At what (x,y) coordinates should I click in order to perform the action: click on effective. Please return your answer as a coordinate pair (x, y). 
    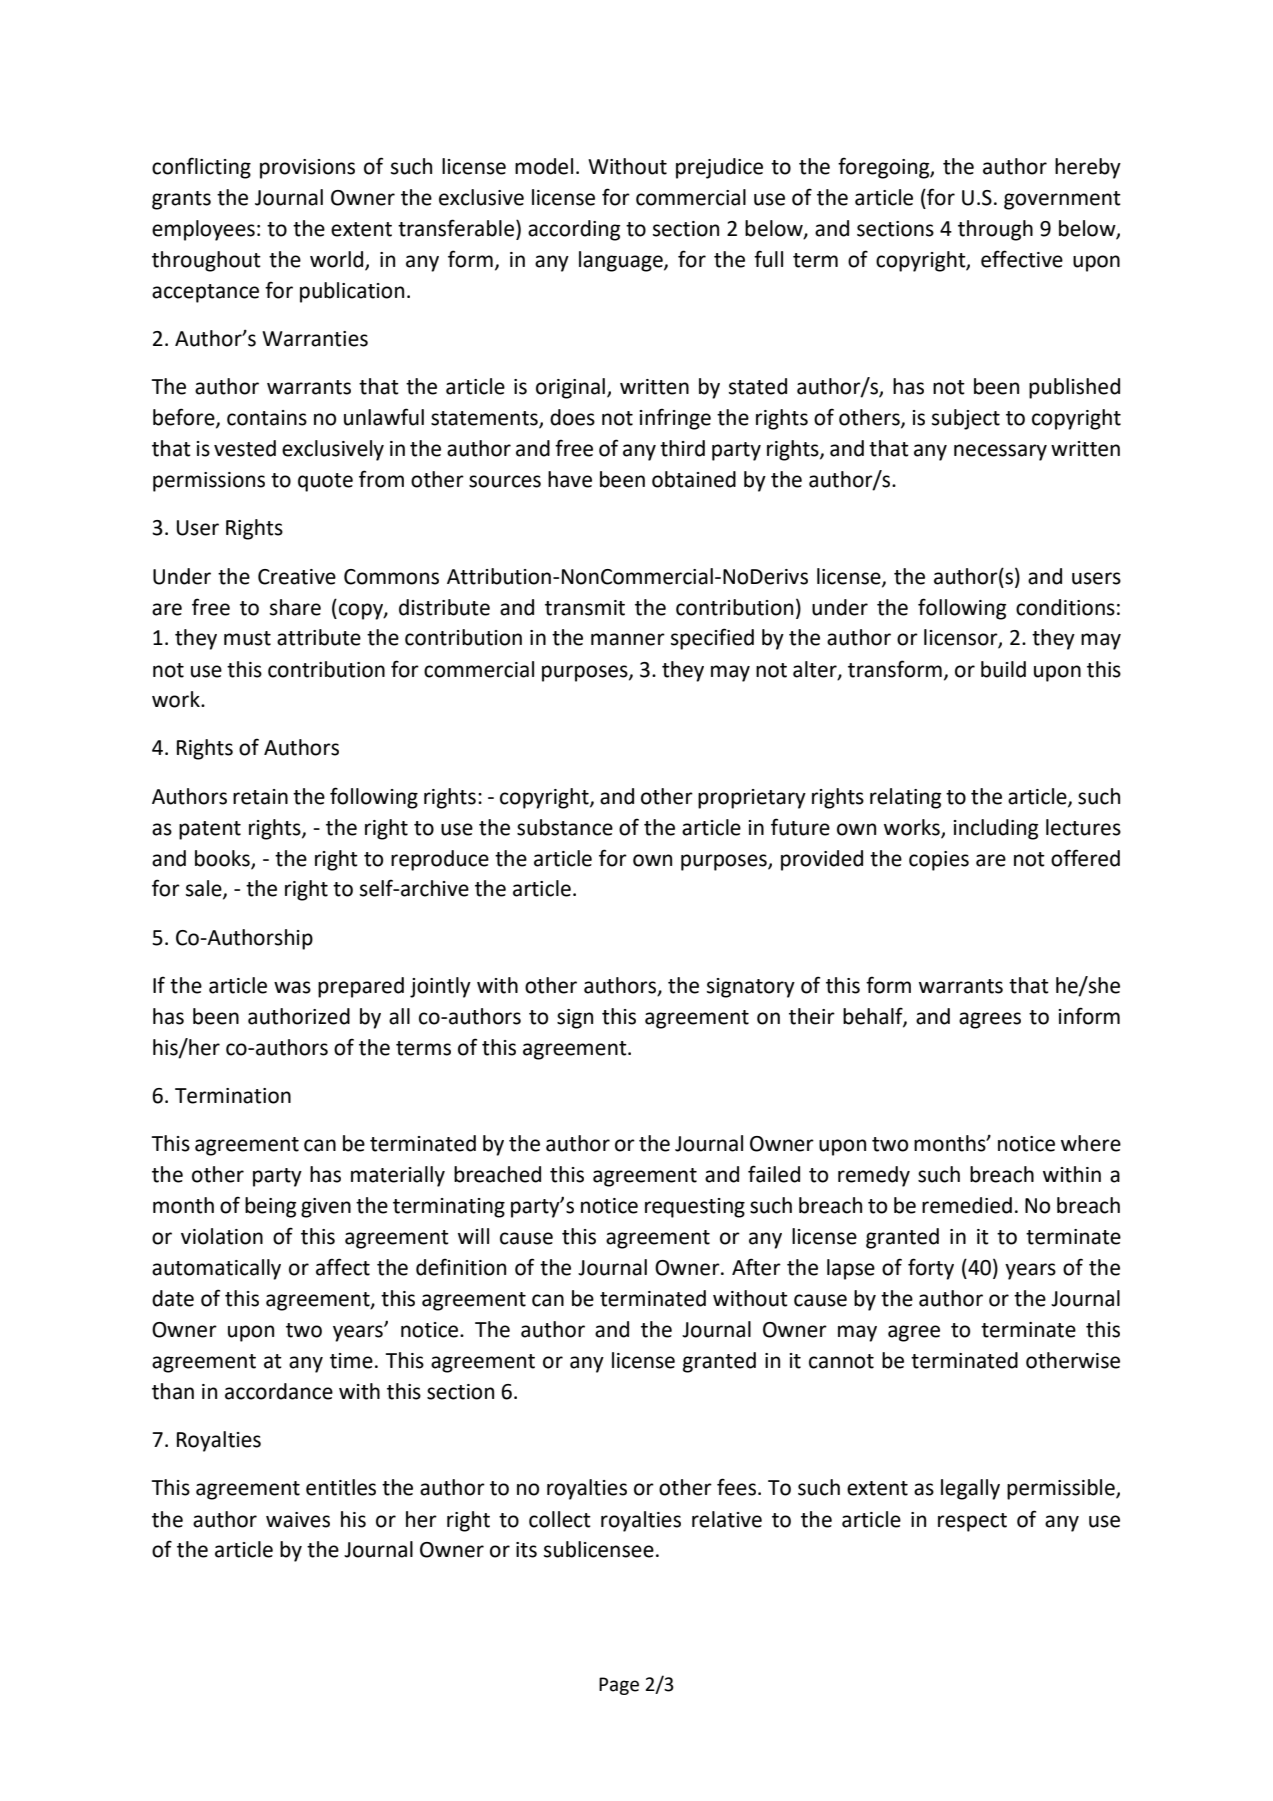
    Looking at the image, I should click on (1022, 259).
